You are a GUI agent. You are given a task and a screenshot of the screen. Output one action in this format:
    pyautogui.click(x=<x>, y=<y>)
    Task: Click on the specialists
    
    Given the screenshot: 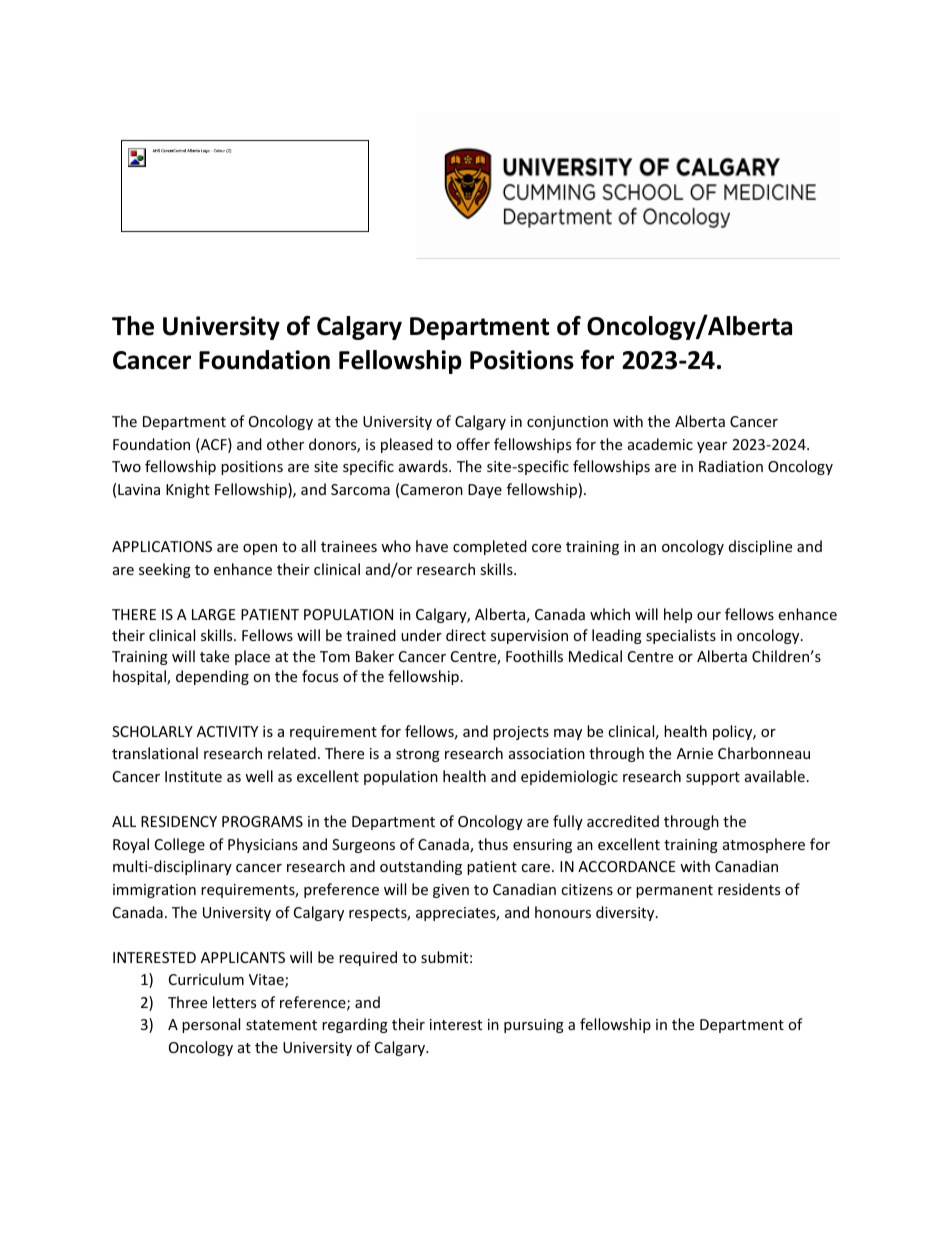 What is the action you would take?
    pyautogui.click(x=681, y=636)
